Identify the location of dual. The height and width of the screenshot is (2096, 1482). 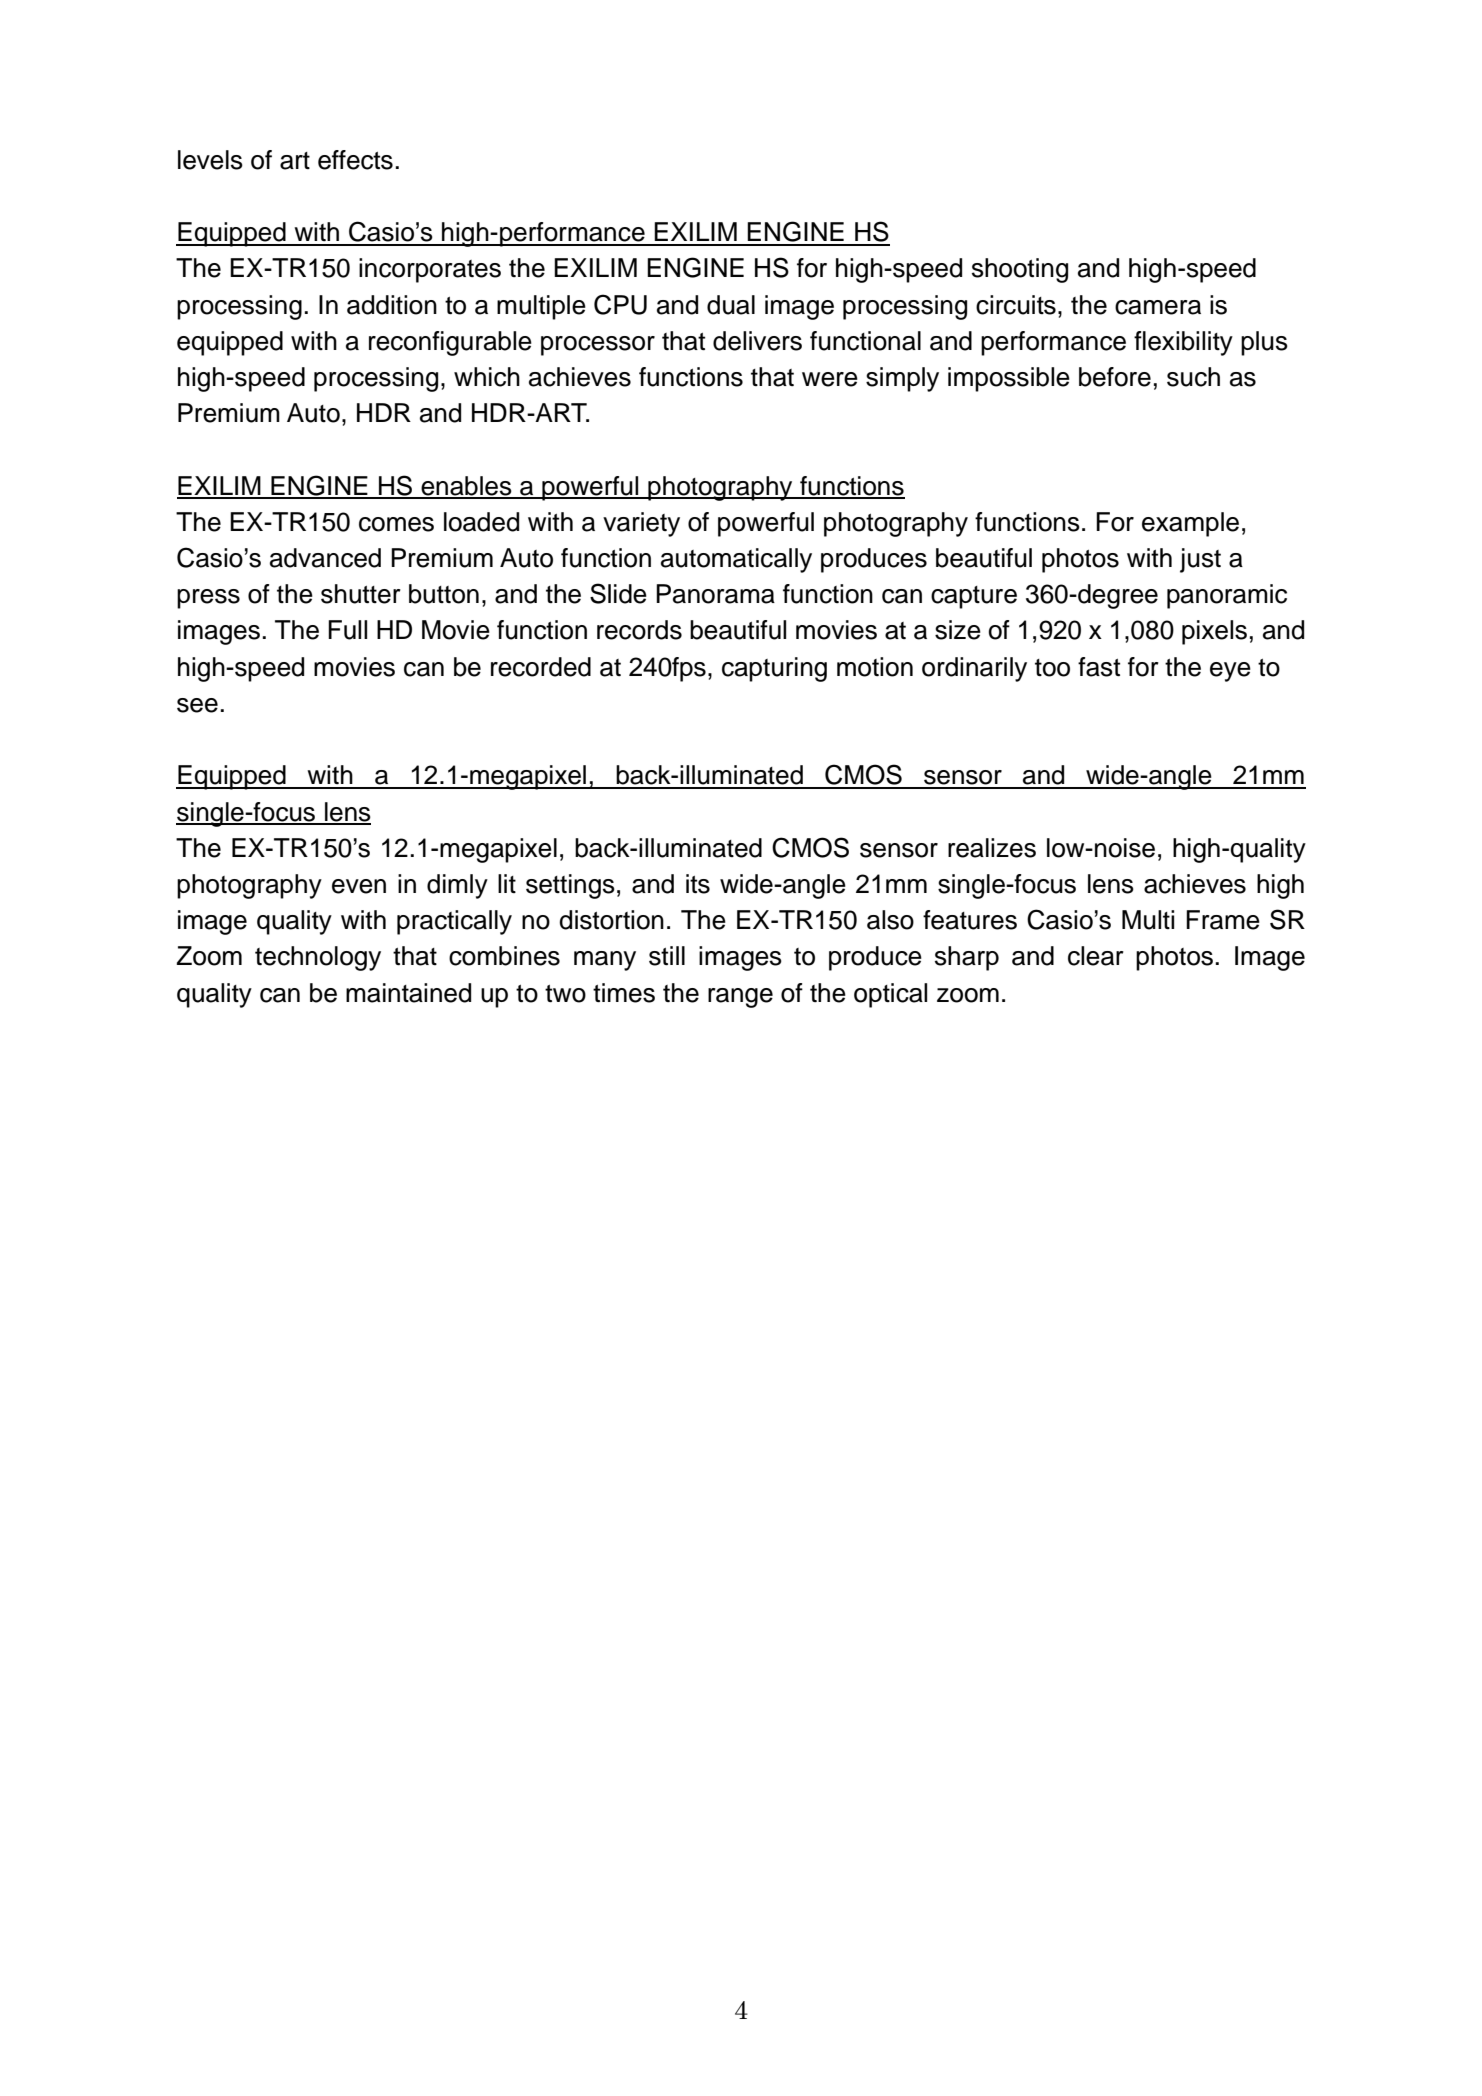
(731, 305).
